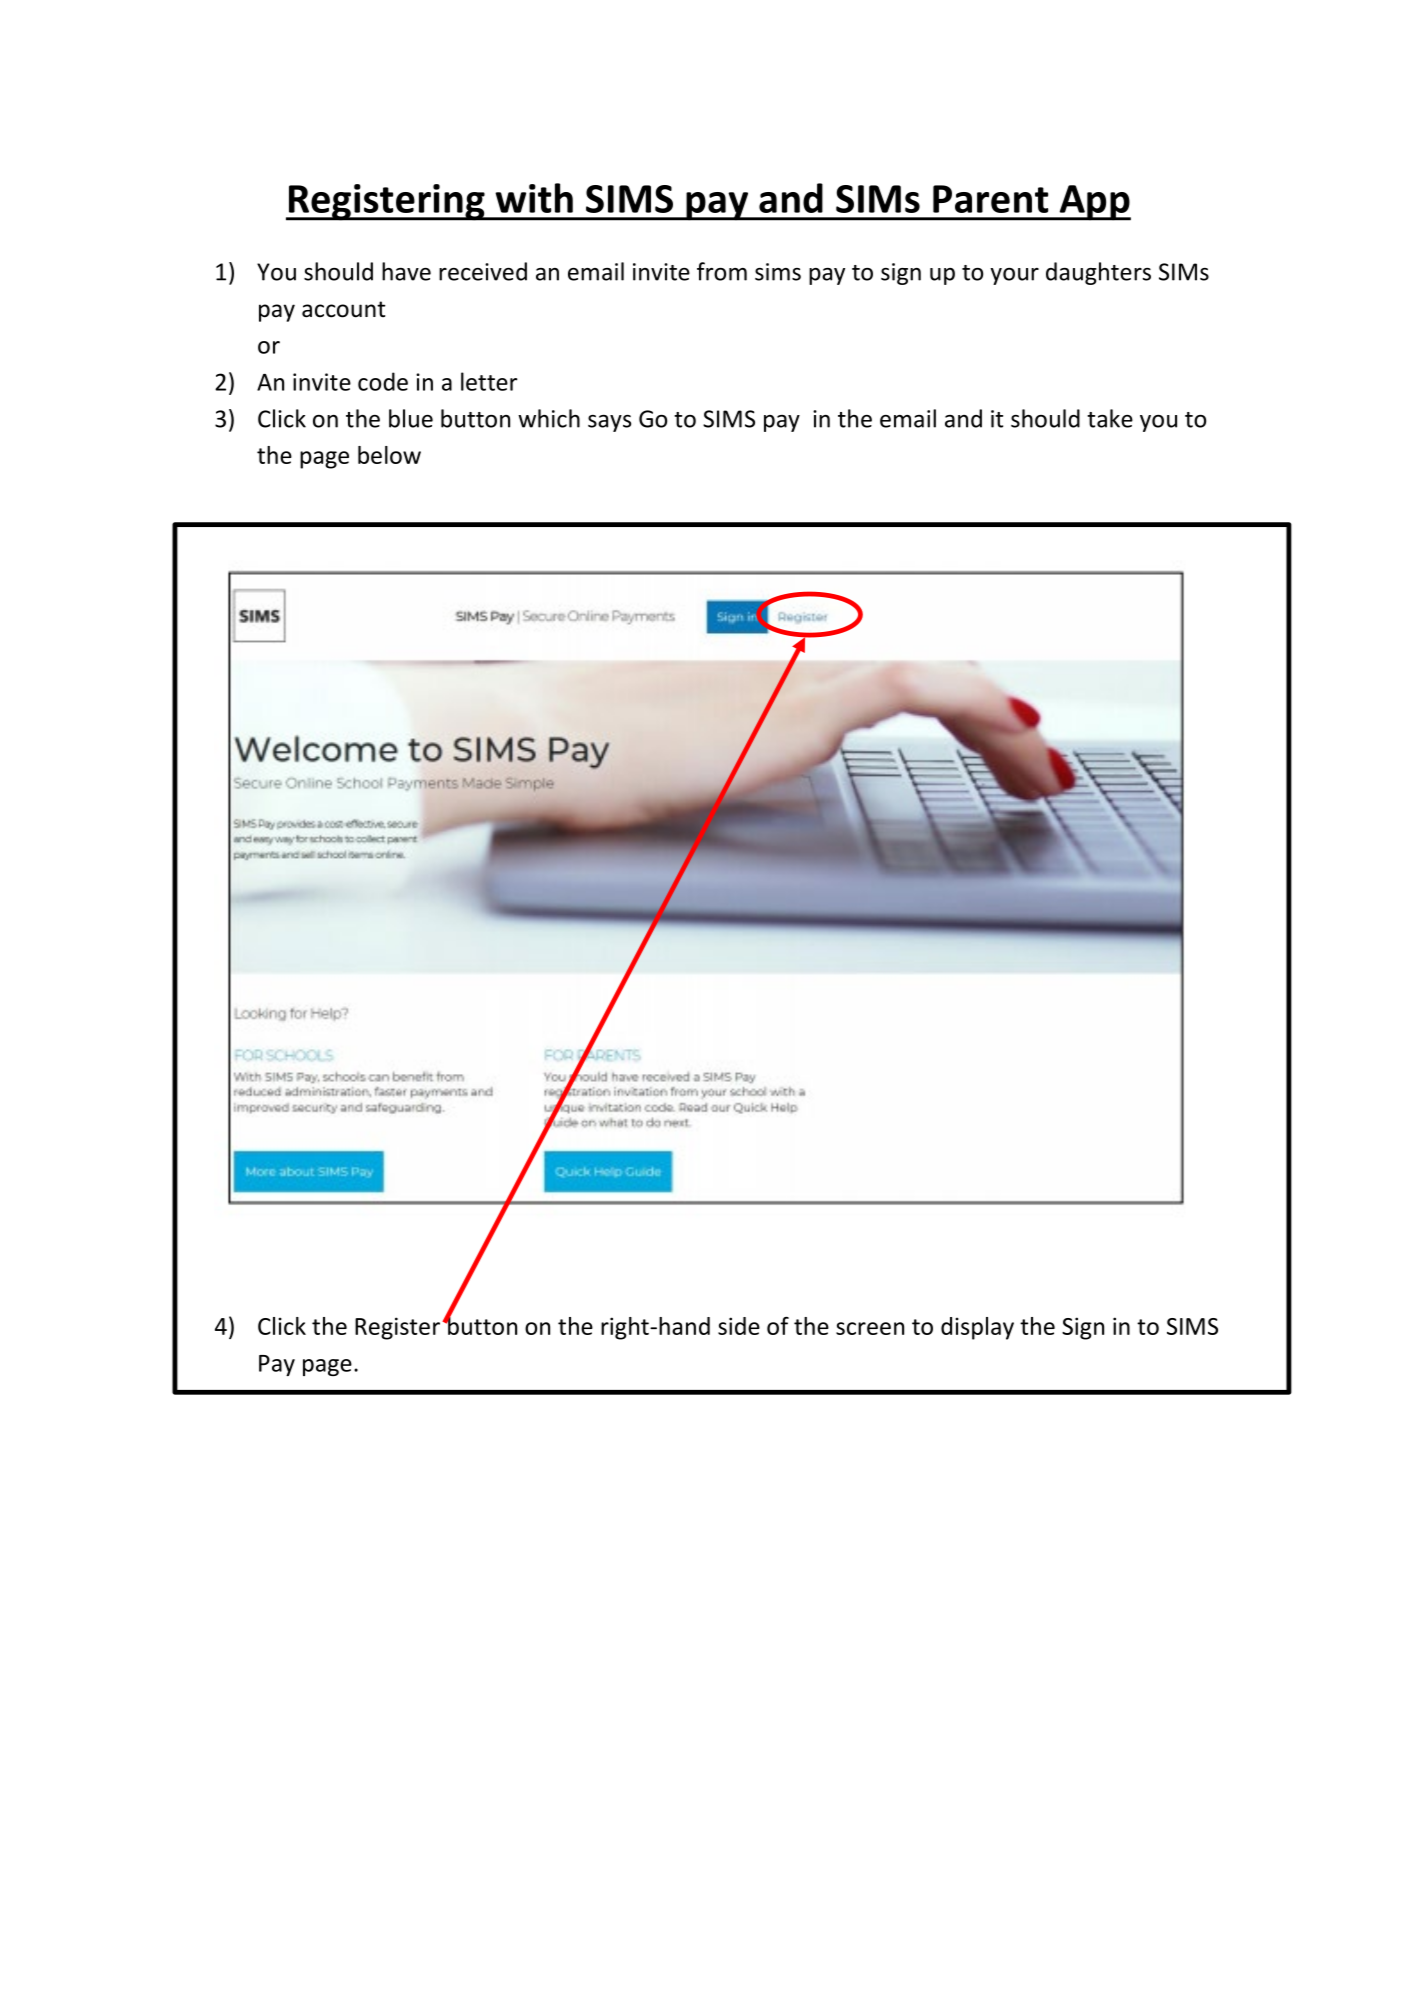 Image resolution: width=1417 pixels, height=2004 pixels. I want to click on take, so click(1110, 418).
